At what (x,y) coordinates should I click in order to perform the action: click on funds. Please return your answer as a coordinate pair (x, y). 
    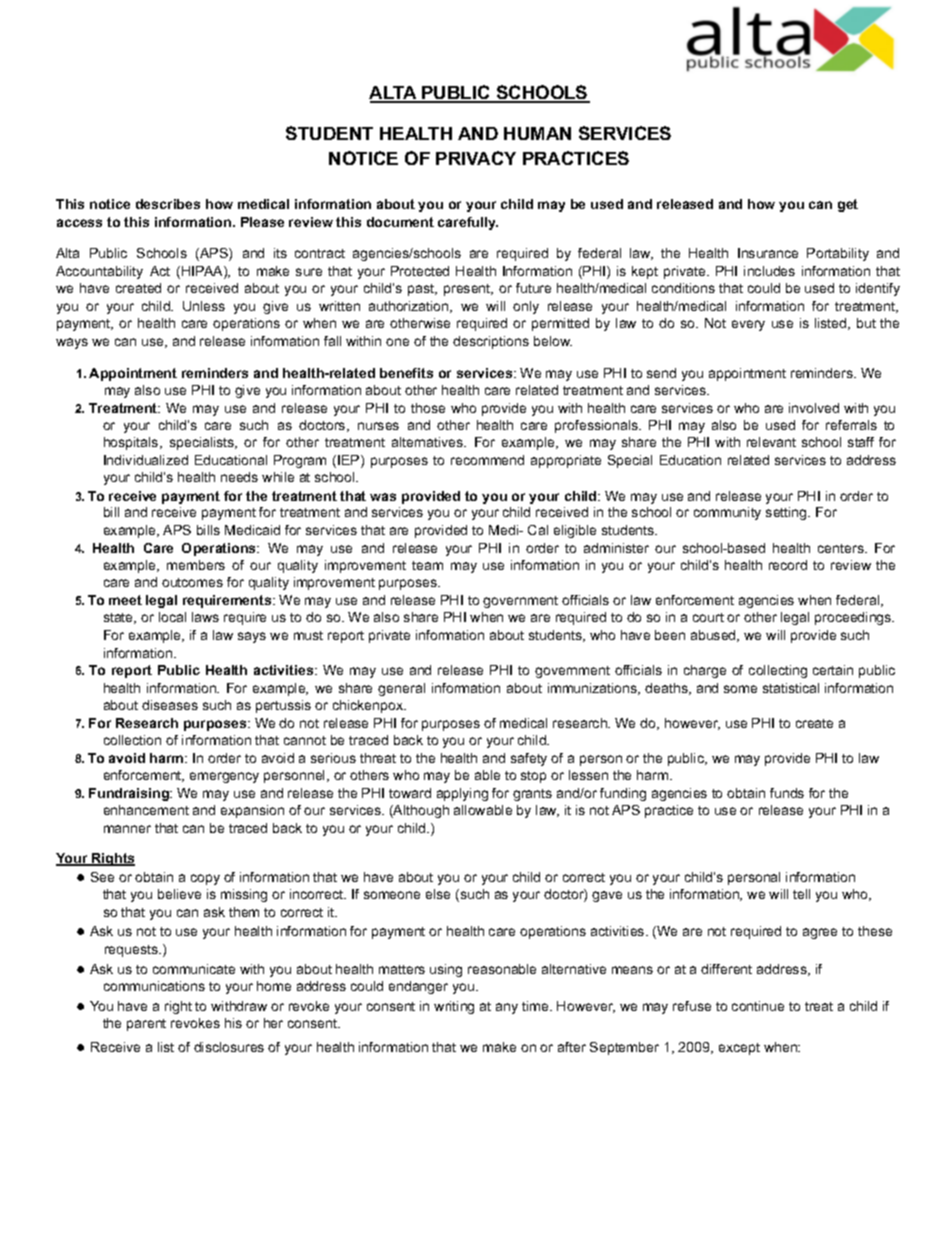
    Looking at the image, I should click on (787, 793).
